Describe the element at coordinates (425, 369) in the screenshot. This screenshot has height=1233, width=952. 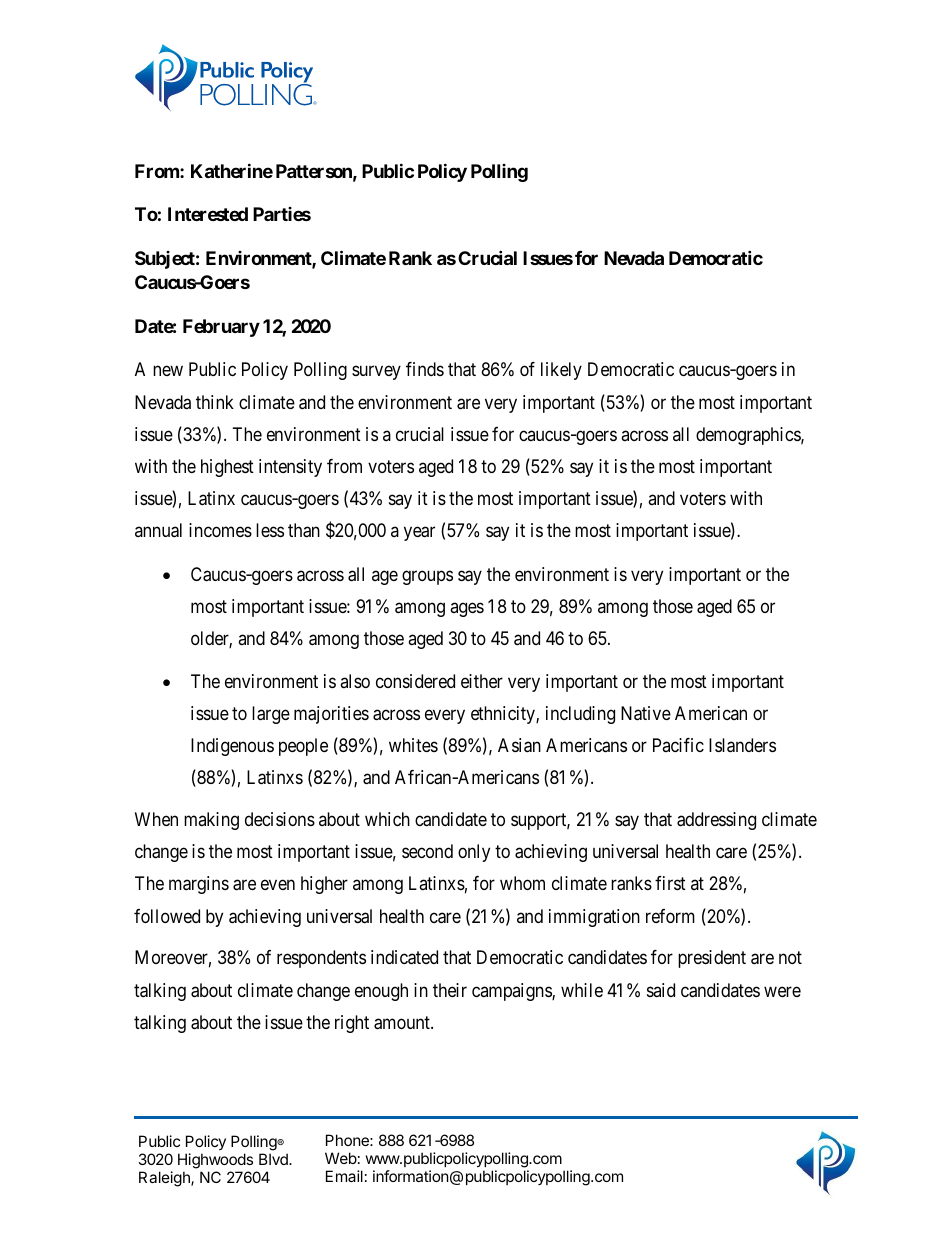
I see `finds` at that location.
